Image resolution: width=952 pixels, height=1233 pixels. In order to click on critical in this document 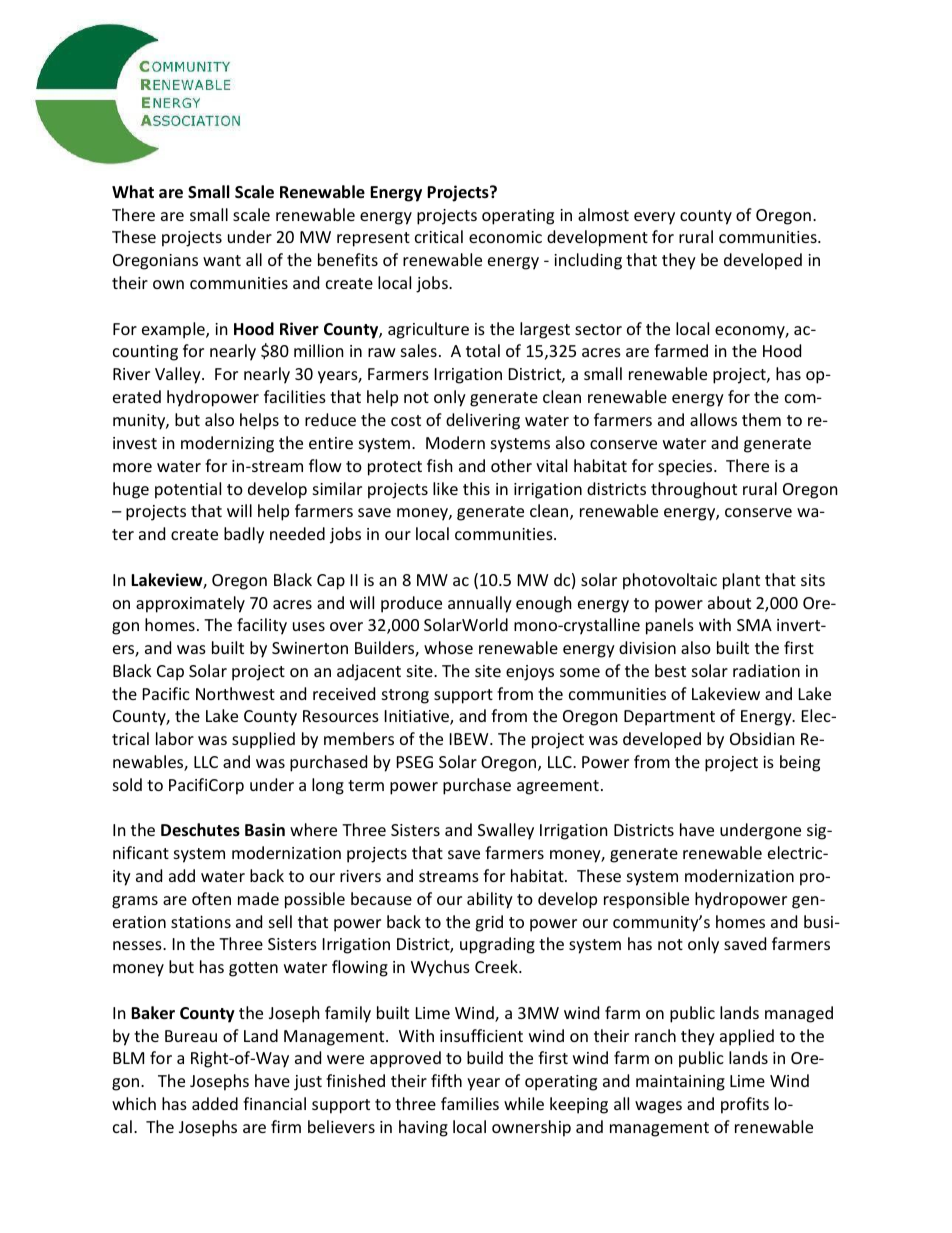, I will do `click(439, 236)`.
